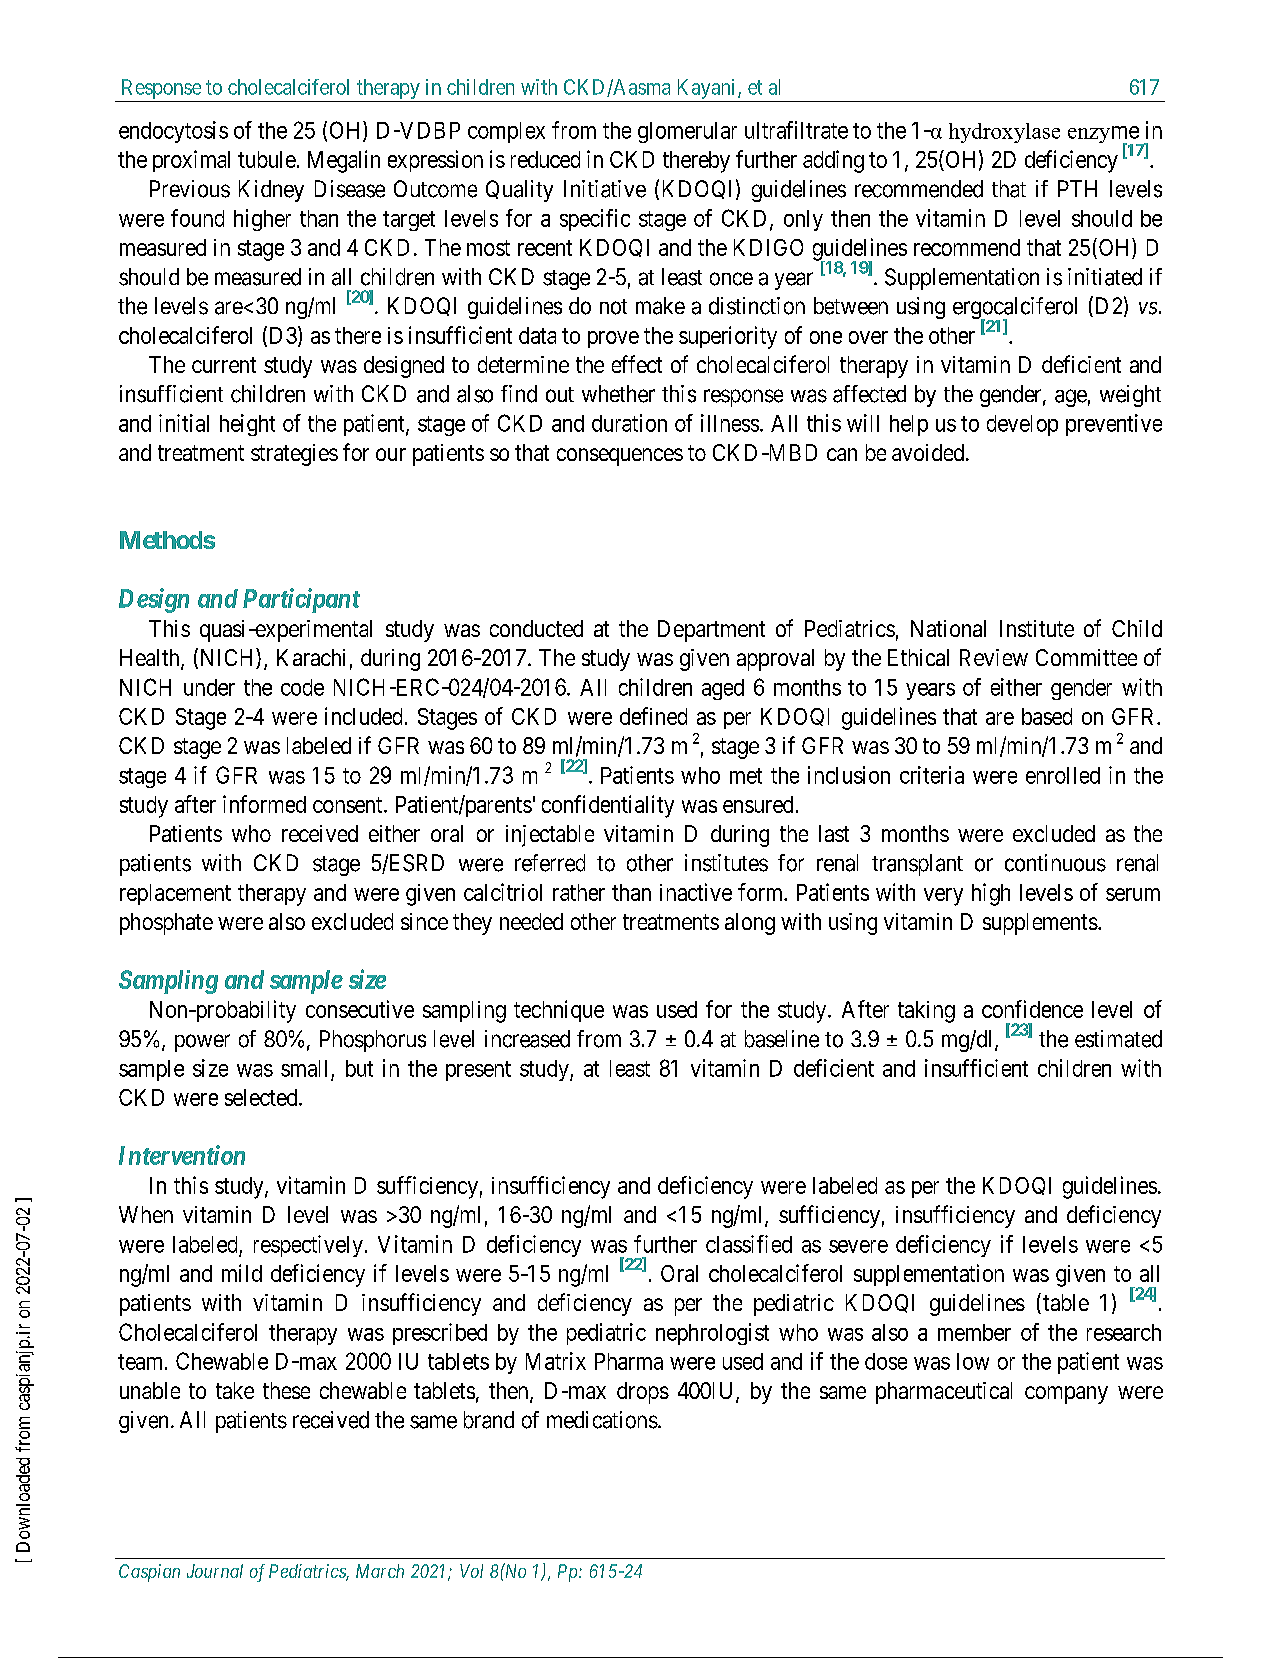  Describe the element at coordinates (267, 159) in the screenshot. I see `tubule` at that location.
